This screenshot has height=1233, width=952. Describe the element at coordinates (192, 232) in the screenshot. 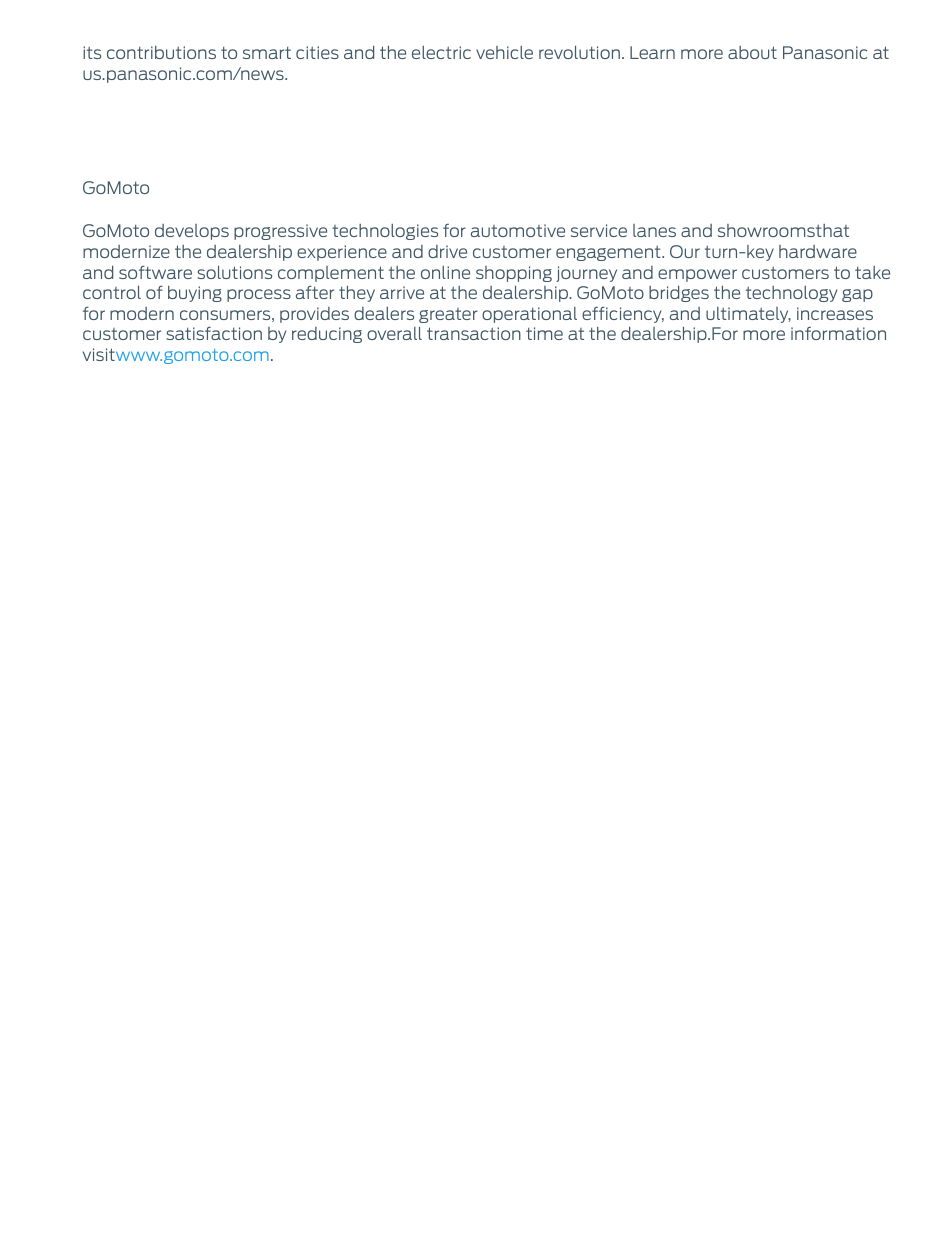

I see `develops` at that location.
